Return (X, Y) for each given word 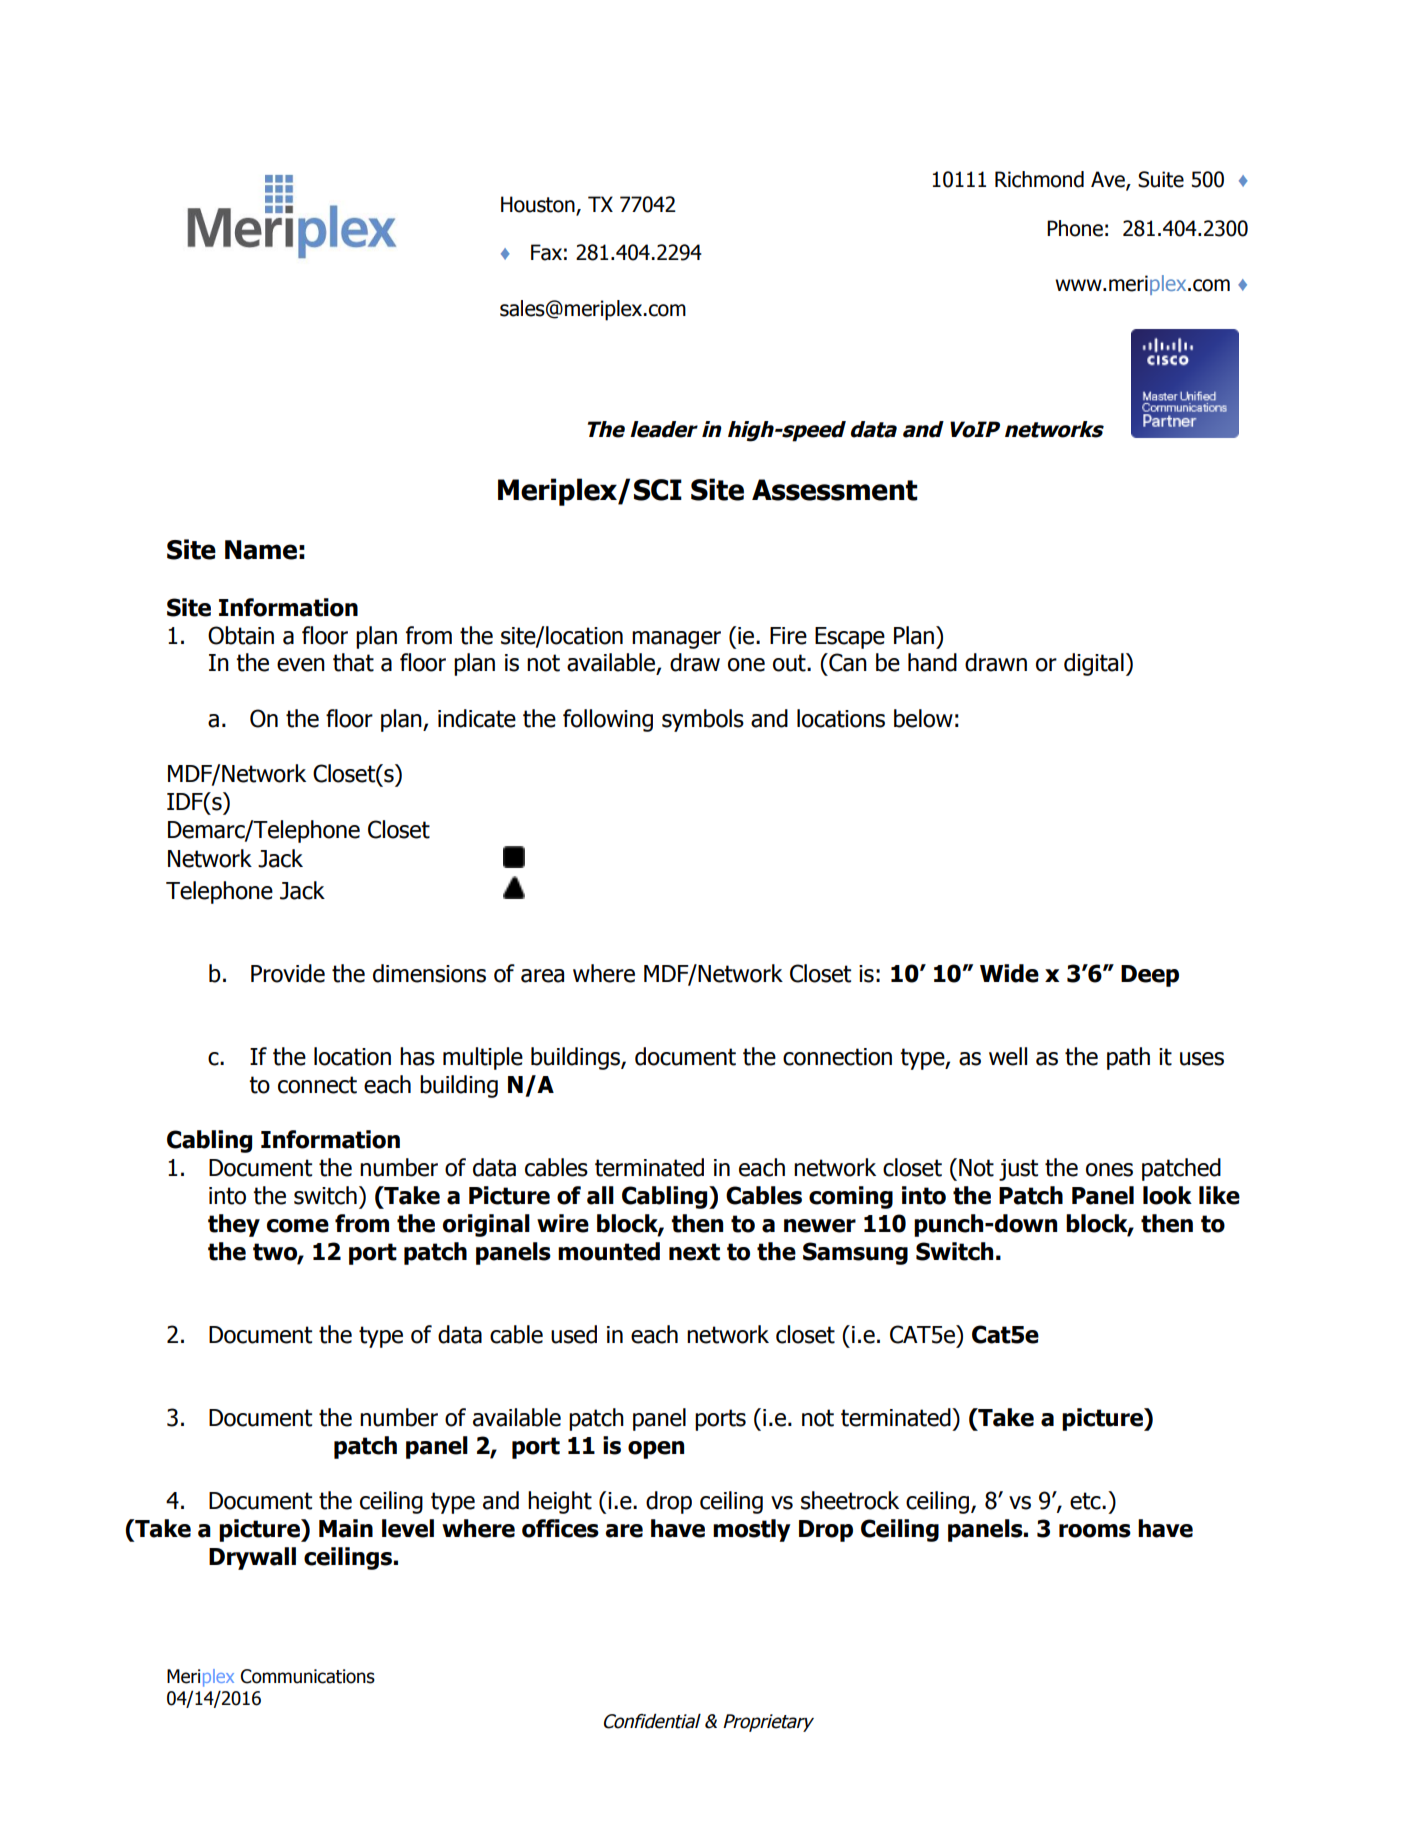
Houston (538, 204)
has (417, 1056)
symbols (703, 720)
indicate (477, 718)
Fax (546, 252)
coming (851, 1197)
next (694, 1252)
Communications (308, 1676)
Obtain (241, 635)
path (1128, 1058)
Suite (1161, 179)
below (923, 718)
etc (1086, 1501)
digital (1094, 664)
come (298, 1226)
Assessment (835, 490)
